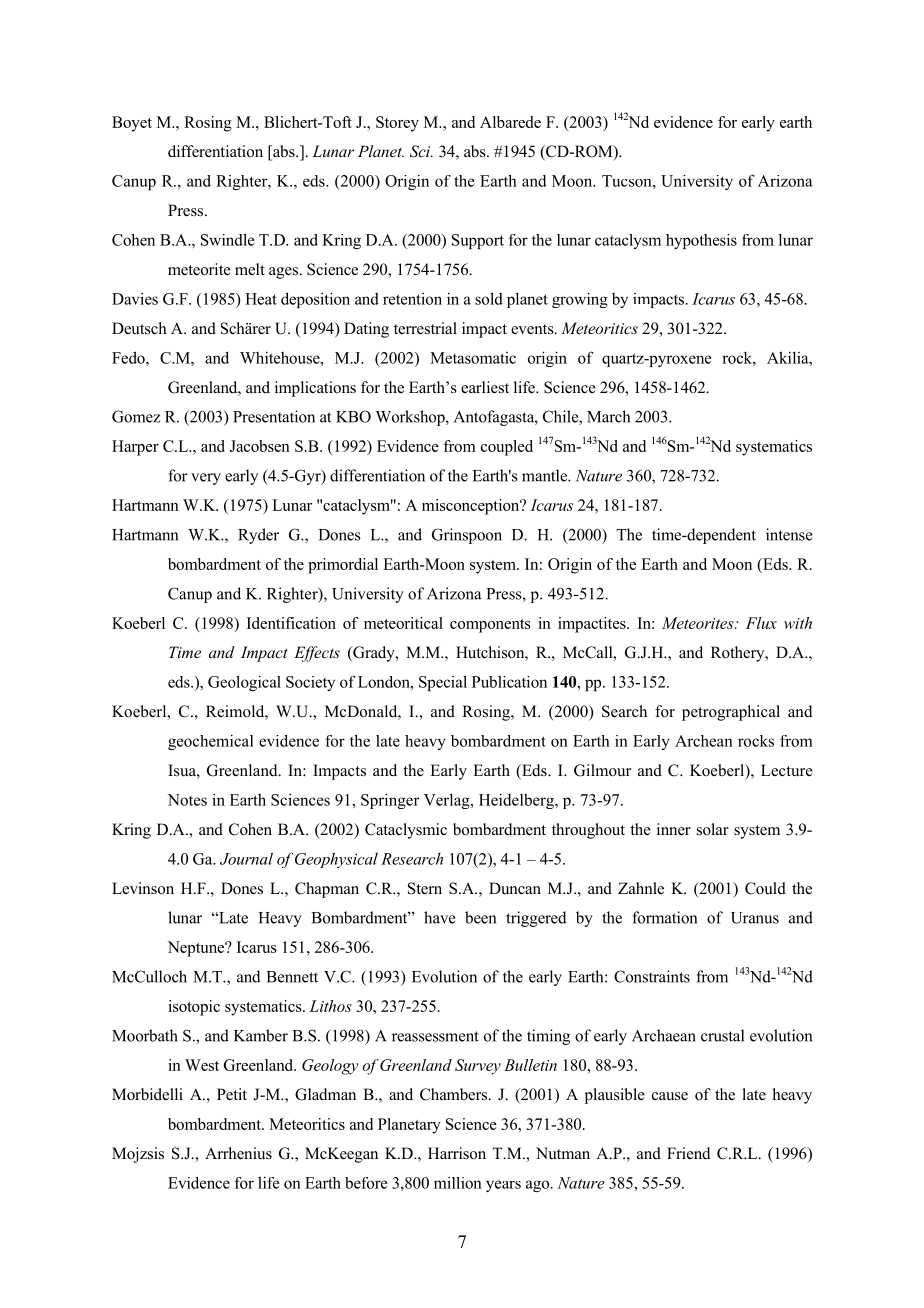 This screenshot has height=1308, width=924. I want to click on Verlag, so click(448, 801).
